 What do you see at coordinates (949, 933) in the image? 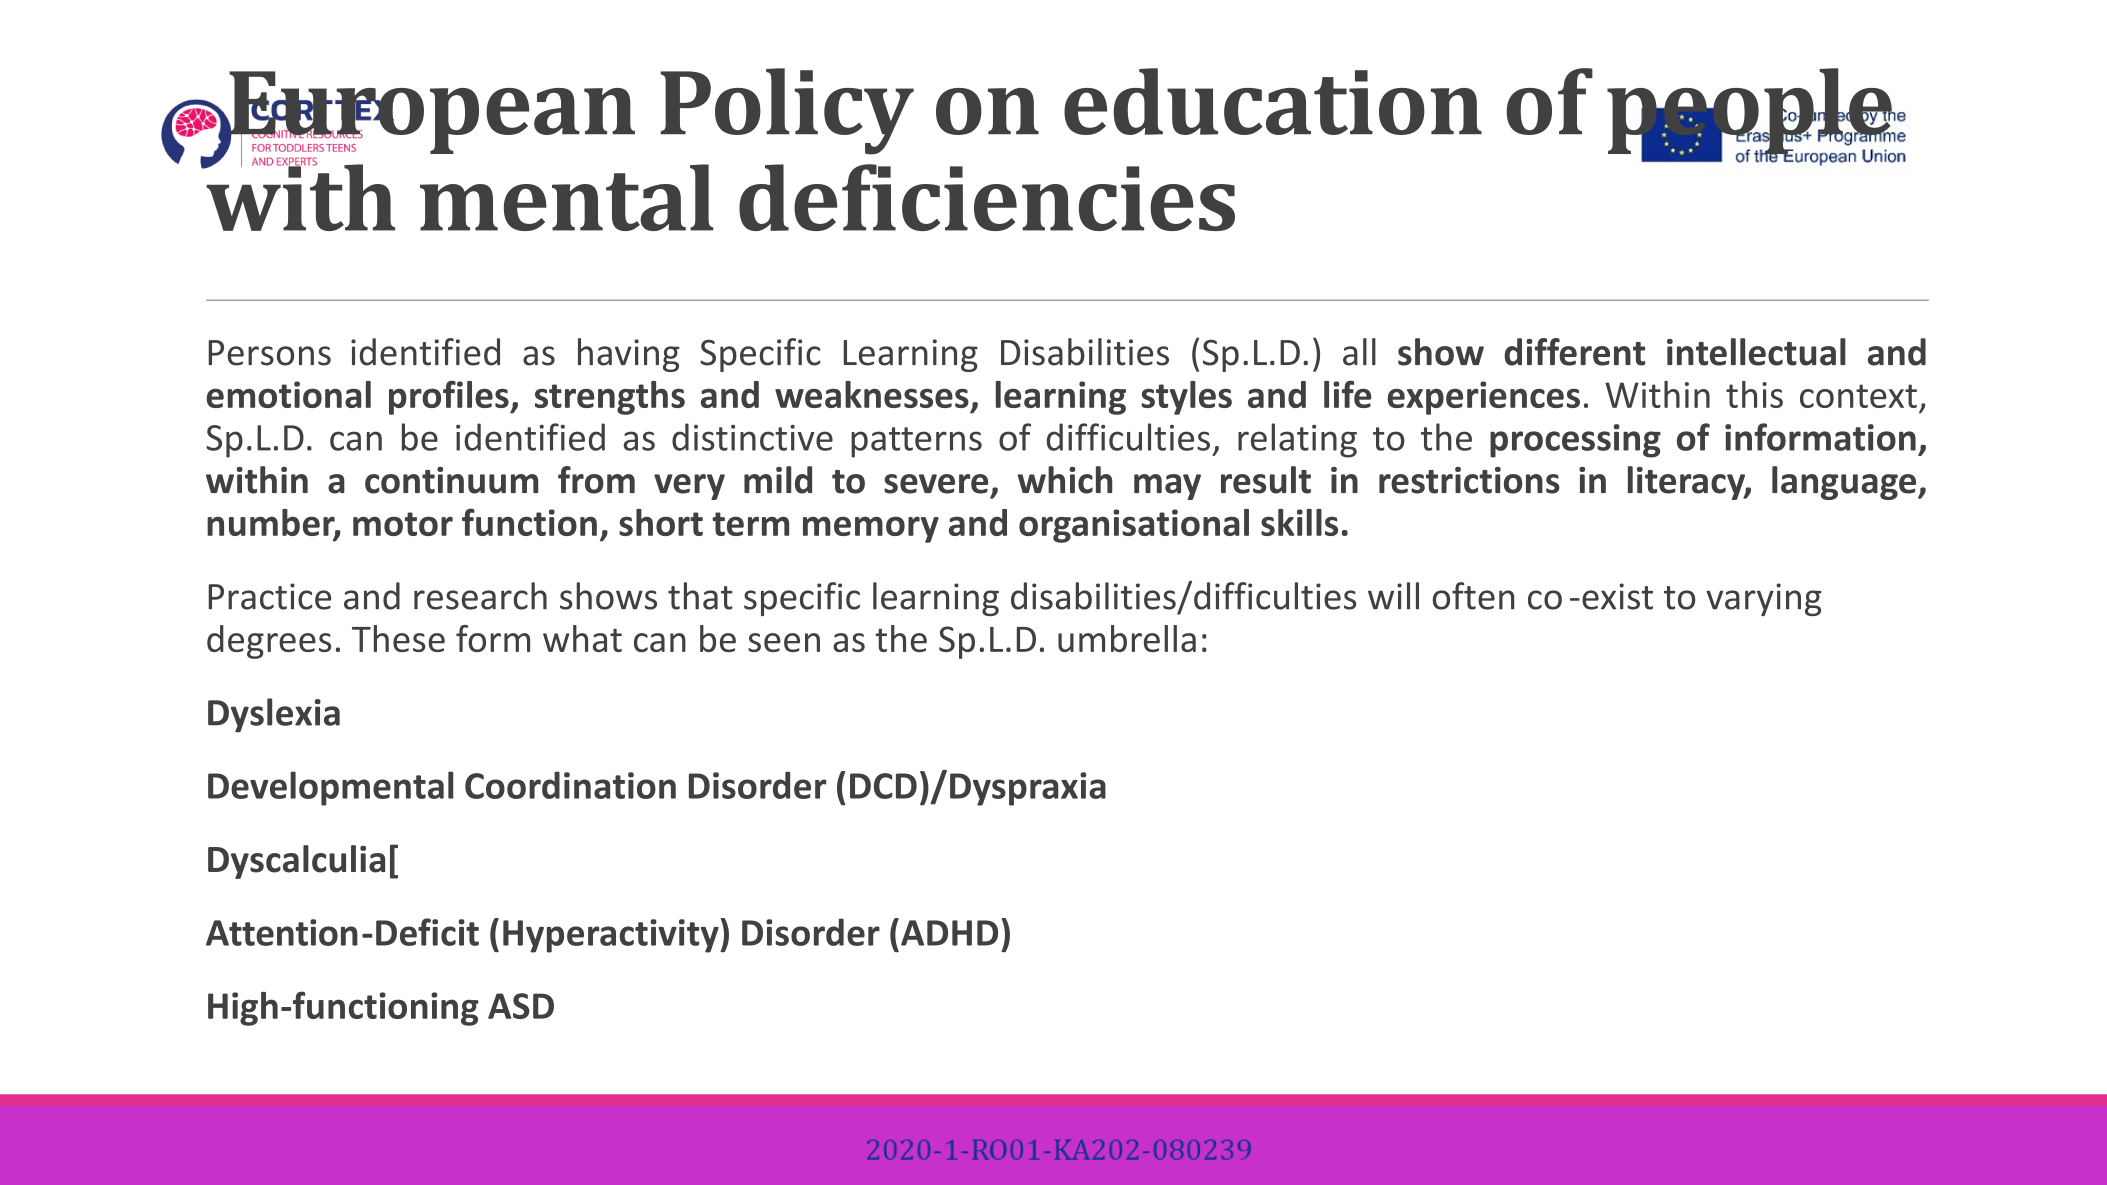
I see `ADHD` at bounding box center [949, 933].
